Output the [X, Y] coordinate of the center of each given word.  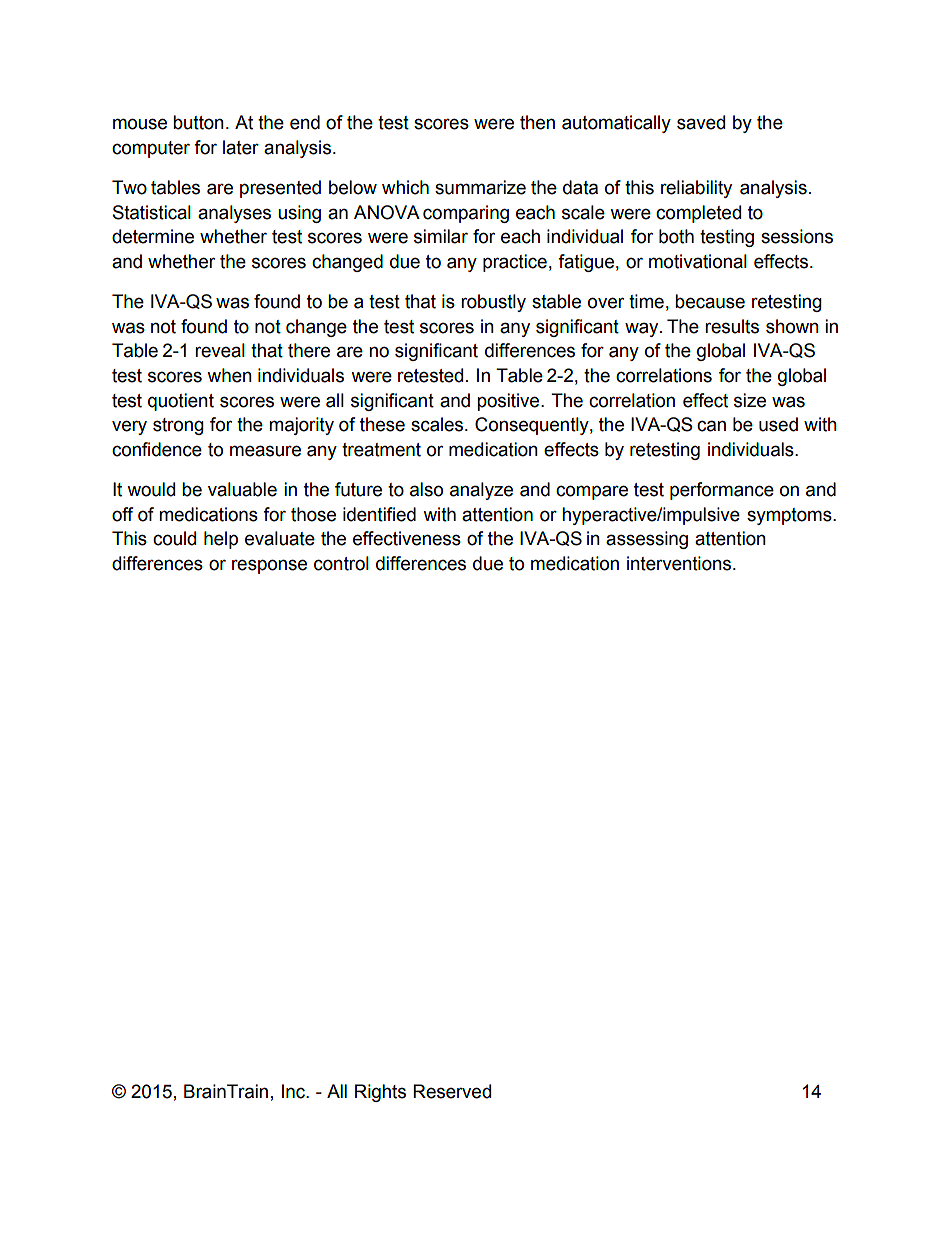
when [229, 375]
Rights [380, 1093]
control [341, 563]
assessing [647, 540]
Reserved [452, 1091]
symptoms [790, 516]
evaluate [280, 538]
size [750, 400]
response [269, 566]
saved [701, 122]
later [241, 147]
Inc [295, 1091]
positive [509, 402]
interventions [680, 563]
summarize [480, 187]
